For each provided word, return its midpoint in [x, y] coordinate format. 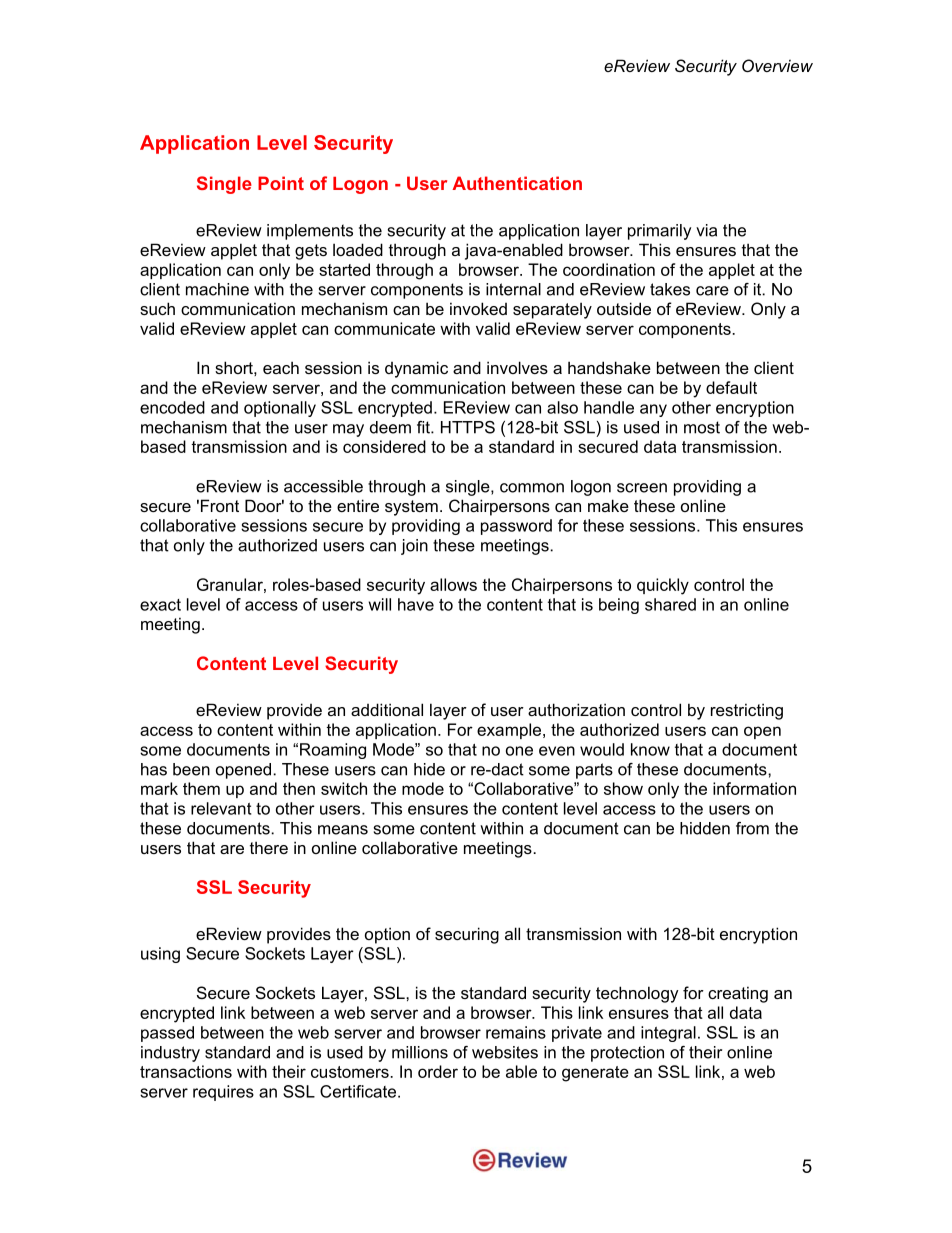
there [269, 847]
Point [281, 183]
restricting [747, 711]
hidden [705, 828]
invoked [478, 308]
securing [467, 935]
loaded [358, 249]
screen [642, 488]
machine [217, 289]
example [509, 731]
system [411, 508]
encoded [172, 407]
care [712, 291]
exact [160, 605]
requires [223, 1093]
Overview [777, 65]
